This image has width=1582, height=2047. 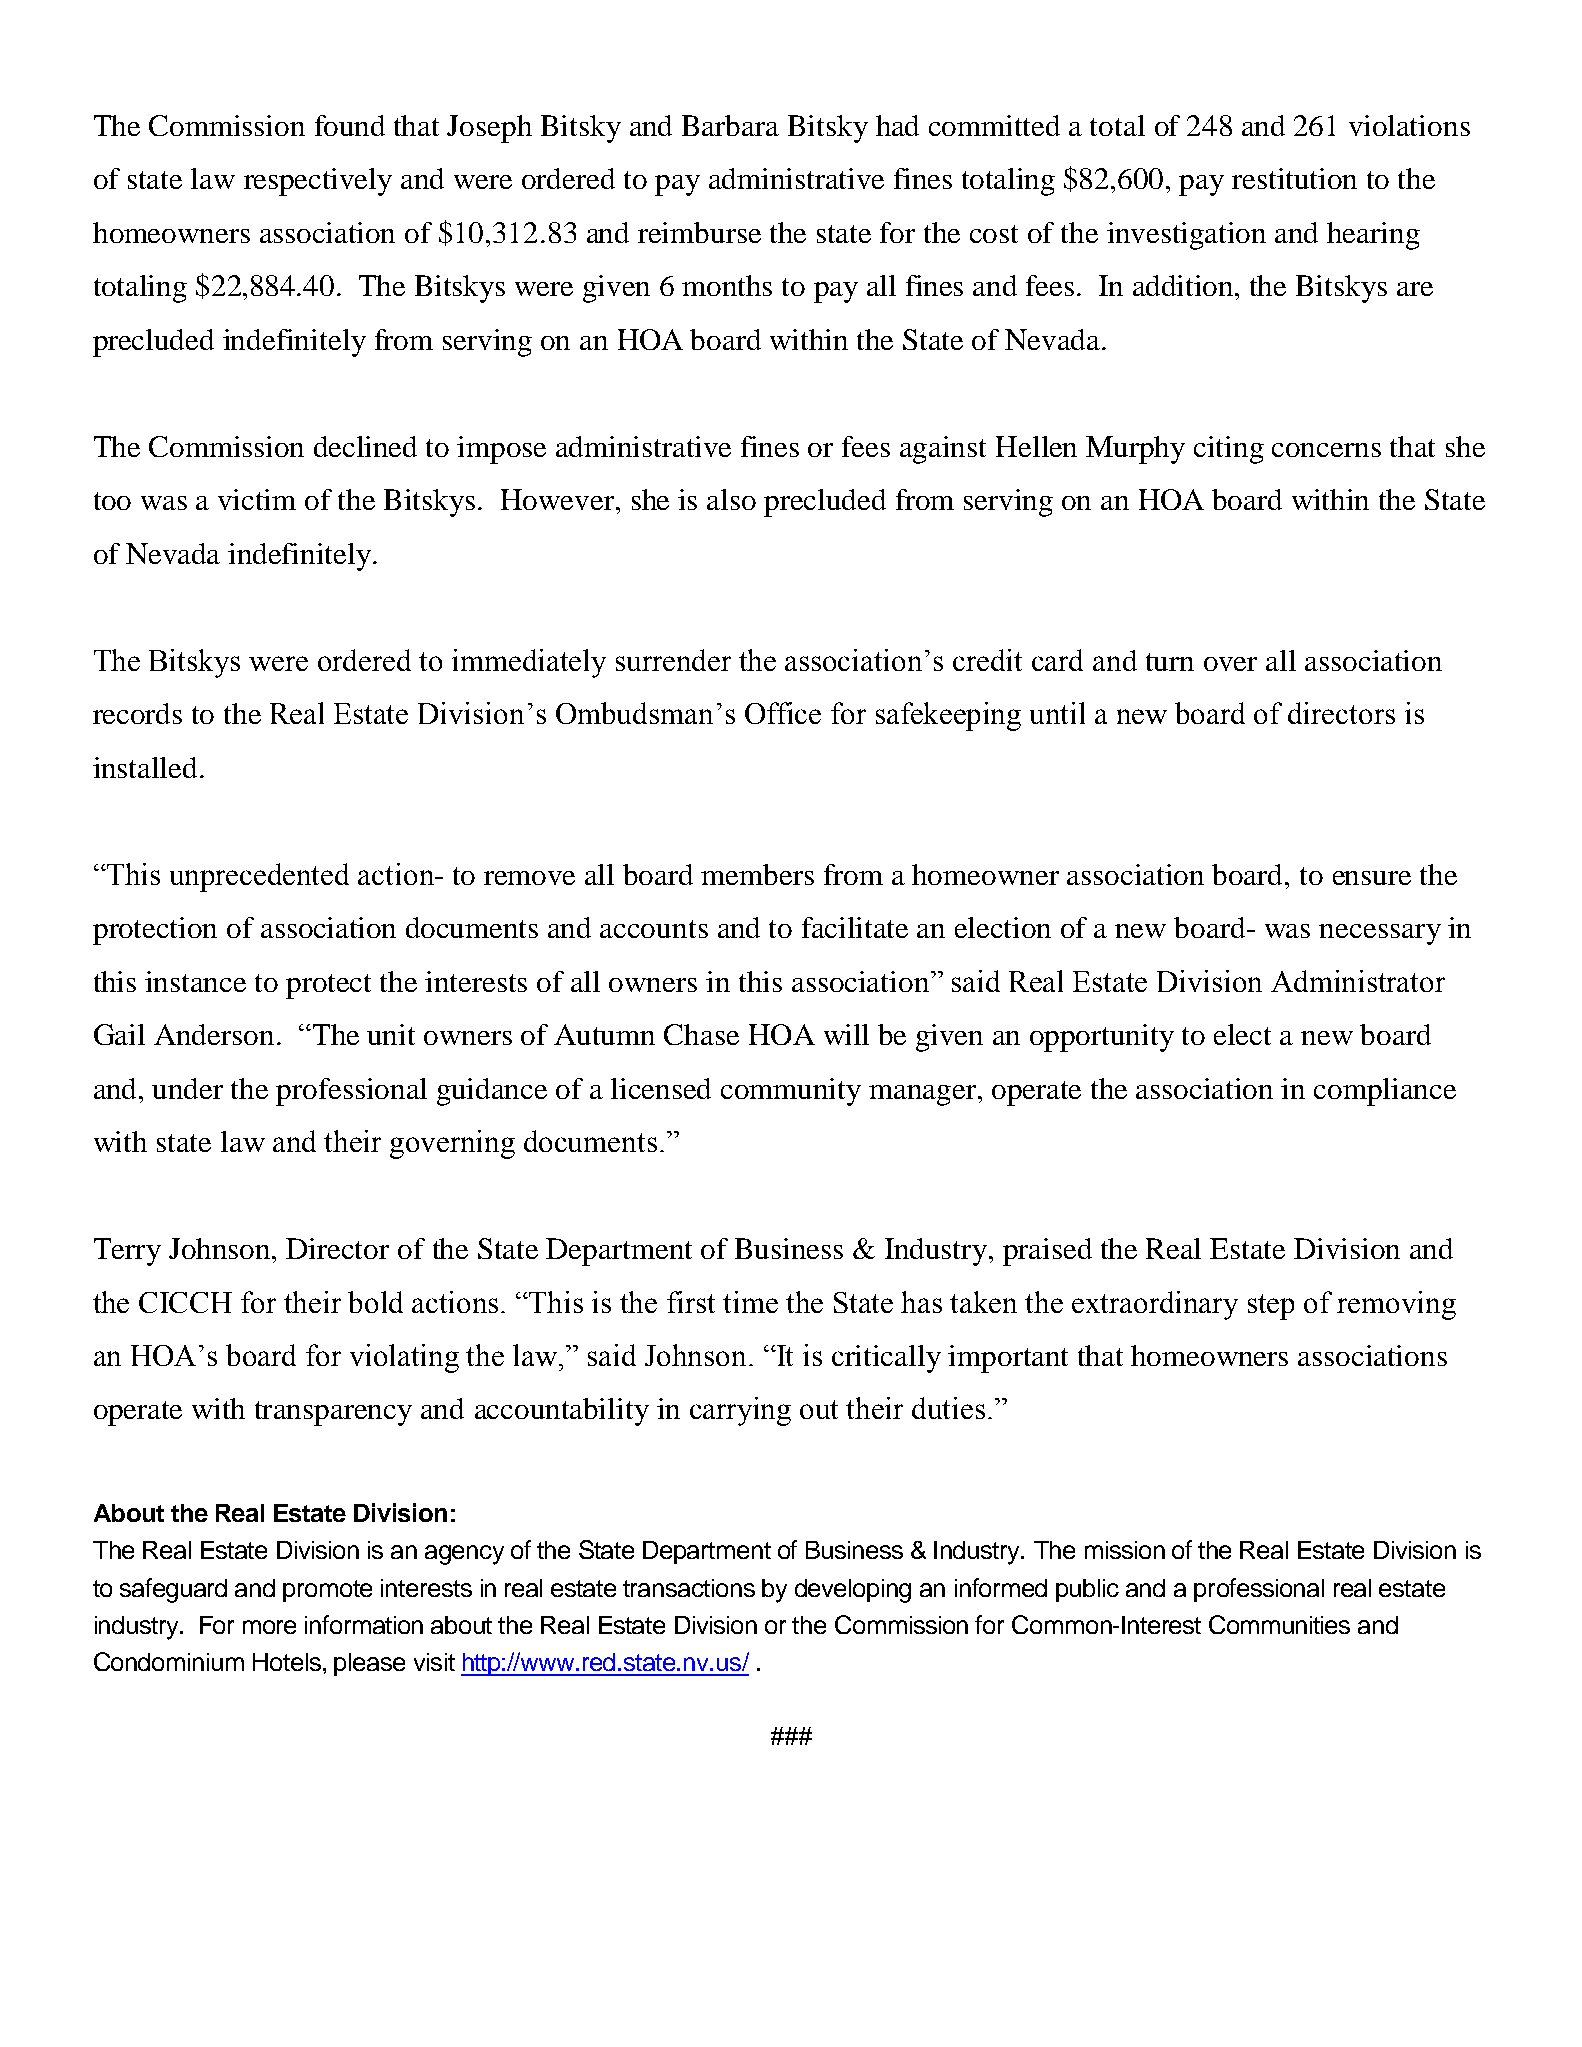 I want to click on licensed, so click(x=661, y=1088).
